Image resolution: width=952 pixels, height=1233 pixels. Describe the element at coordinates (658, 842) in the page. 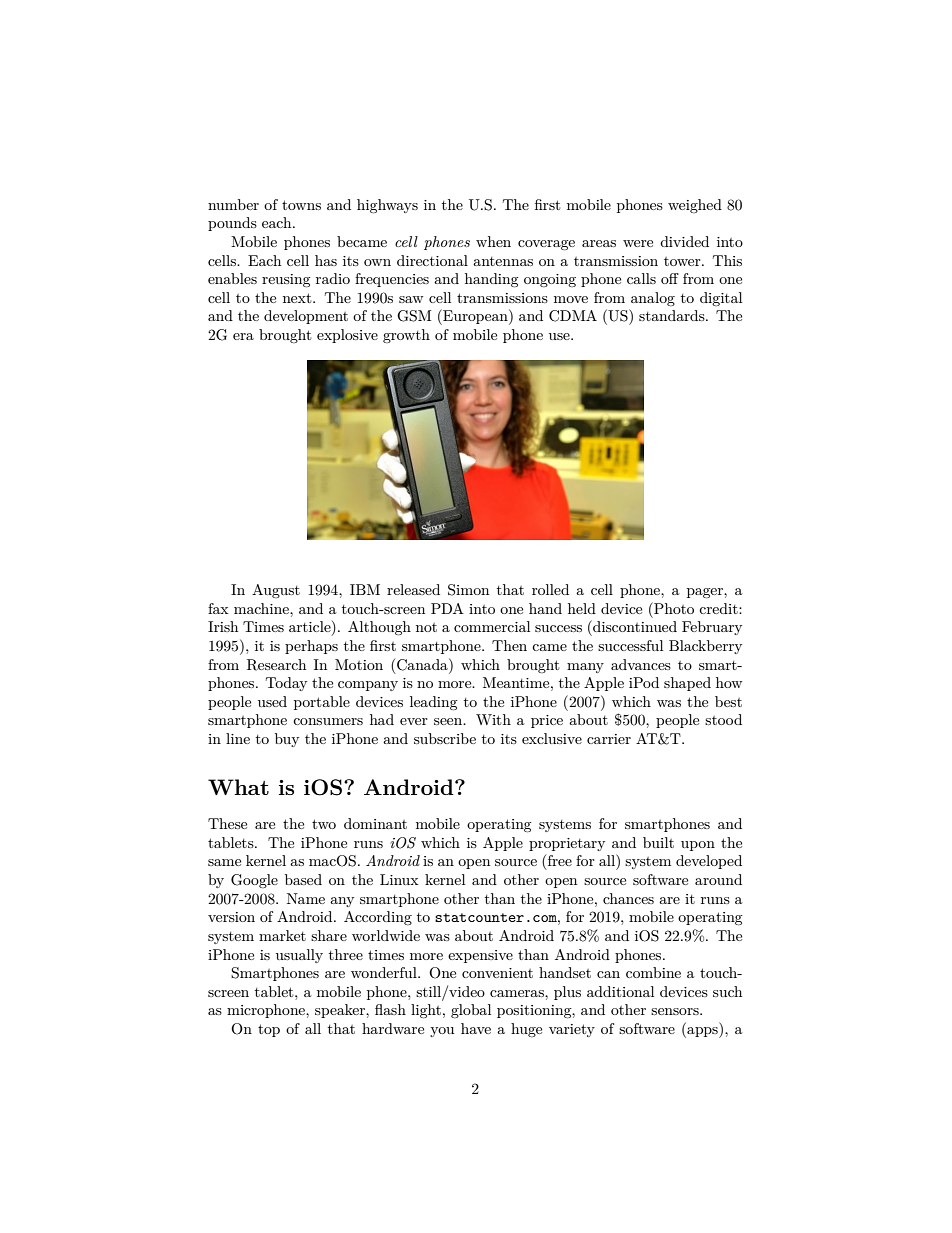

I see `built` at that location.
